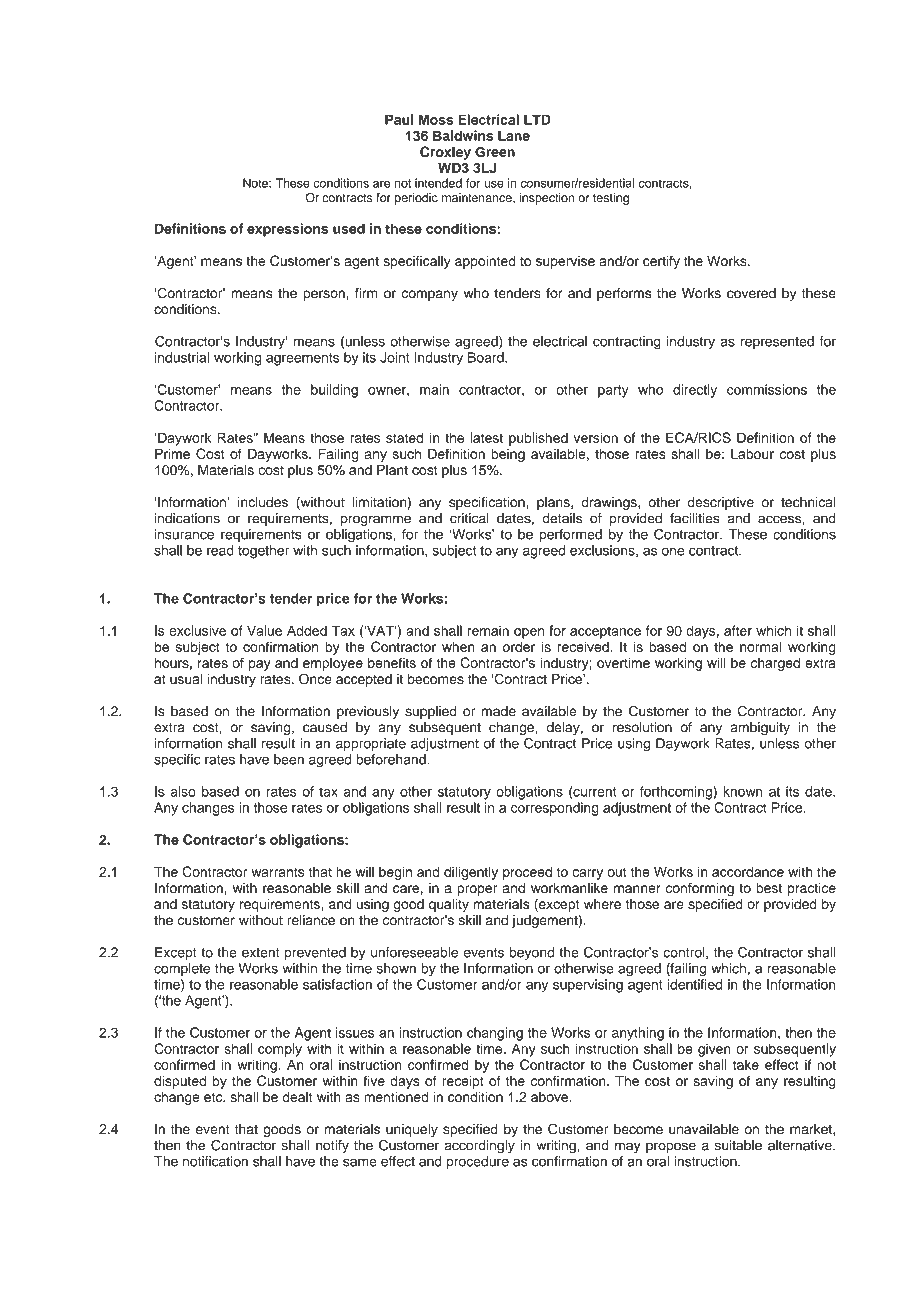 This page has height=1308, width=924. What do you see at coordinates (215, 1161) in the page?
I see `notification` at bounding box center [215, 1161].
